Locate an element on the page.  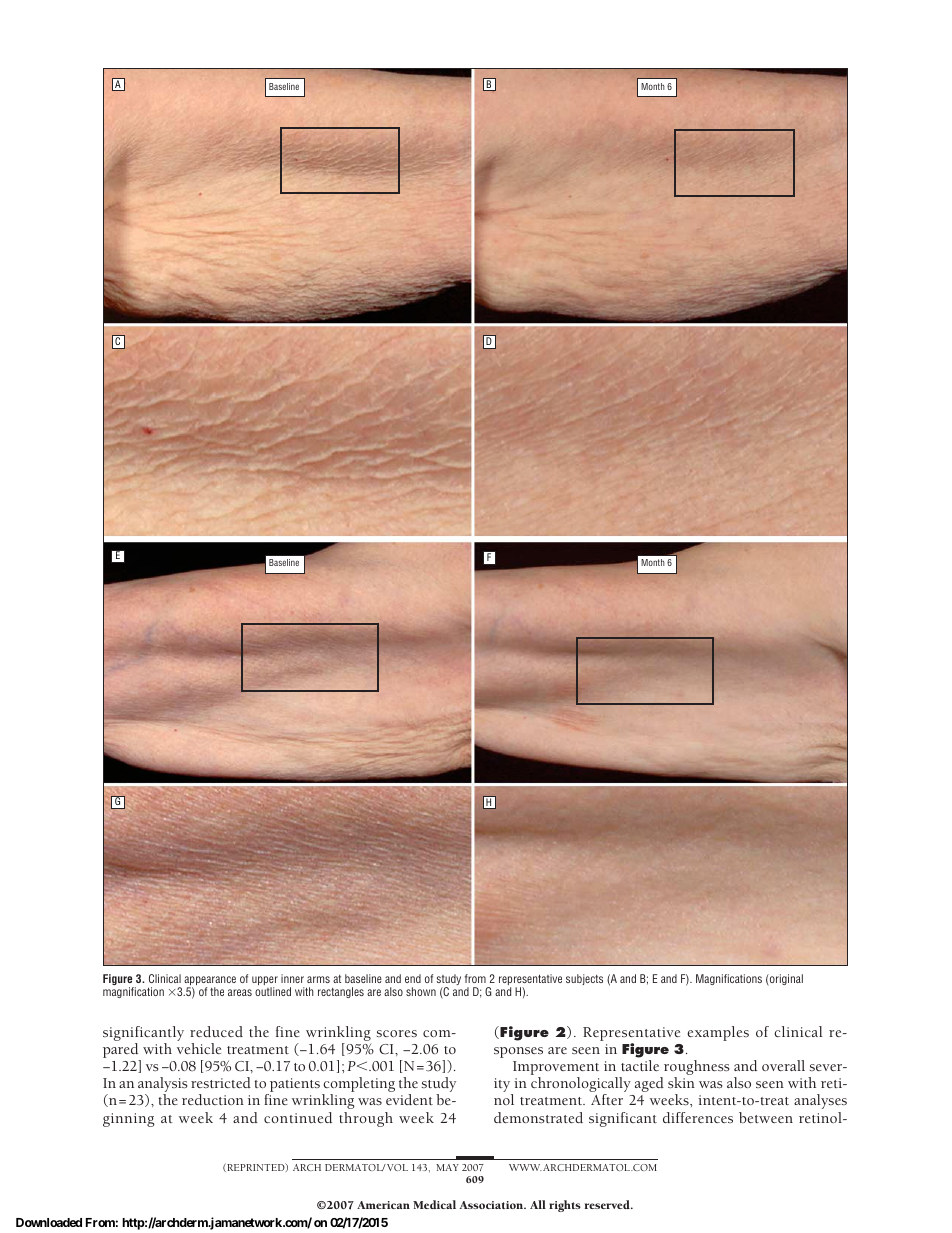
subjects is located at coordinates (584, 979).
